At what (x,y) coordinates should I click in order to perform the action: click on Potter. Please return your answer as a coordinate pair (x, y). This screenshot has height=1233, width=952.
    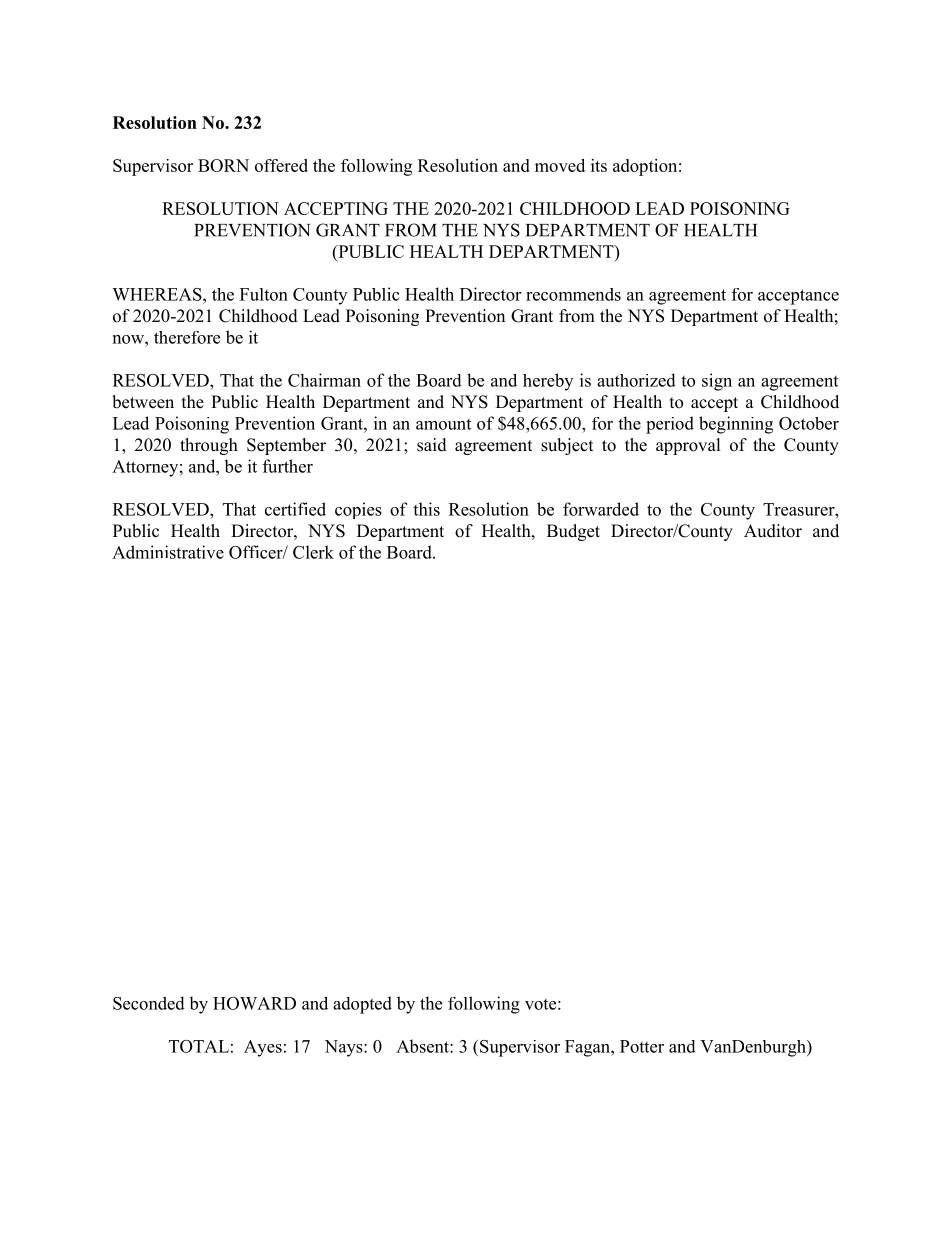
    Looking at the image, I should click on (642, 1046).
